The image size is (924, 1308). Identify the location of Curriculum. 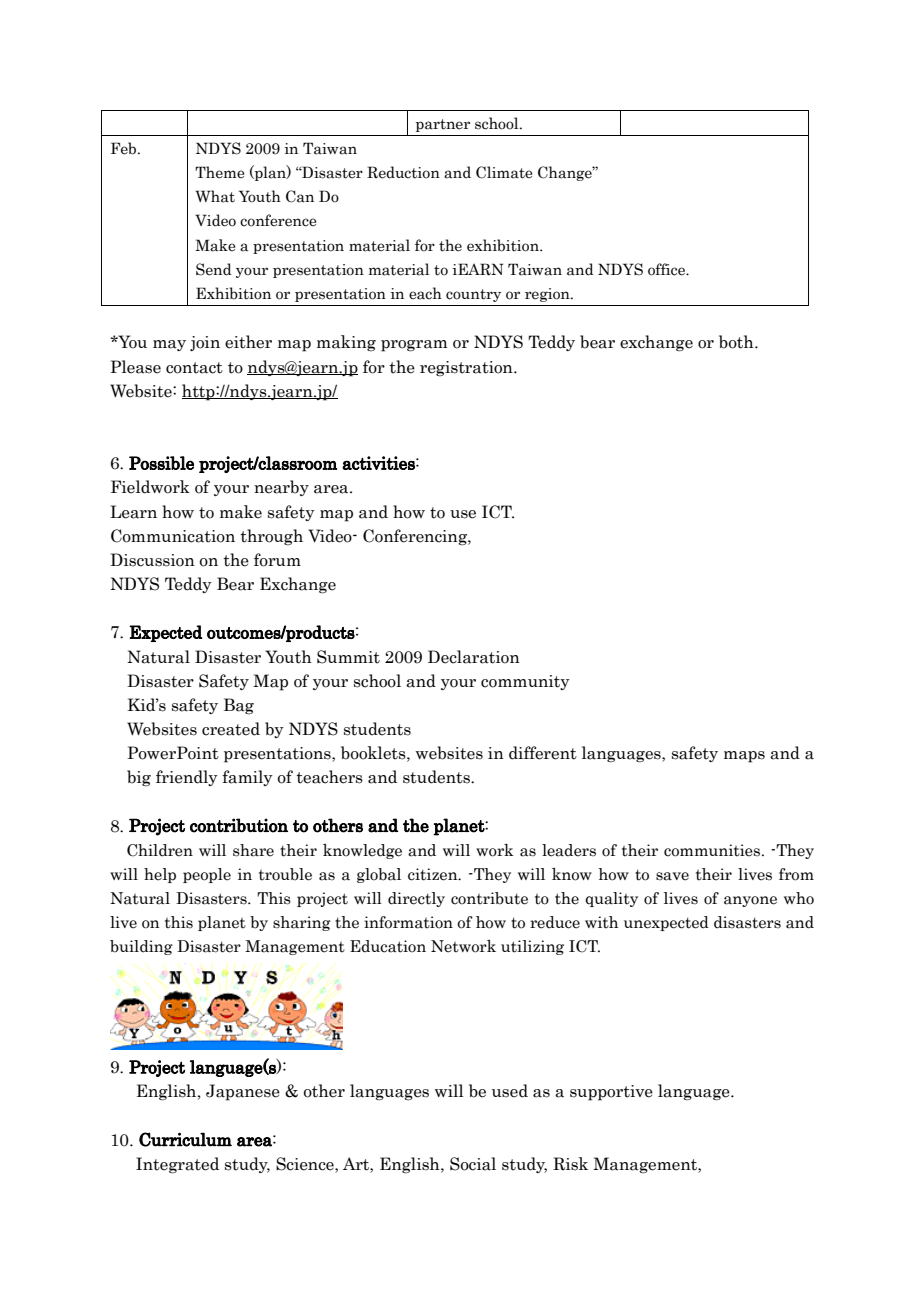
(185, 1139).
